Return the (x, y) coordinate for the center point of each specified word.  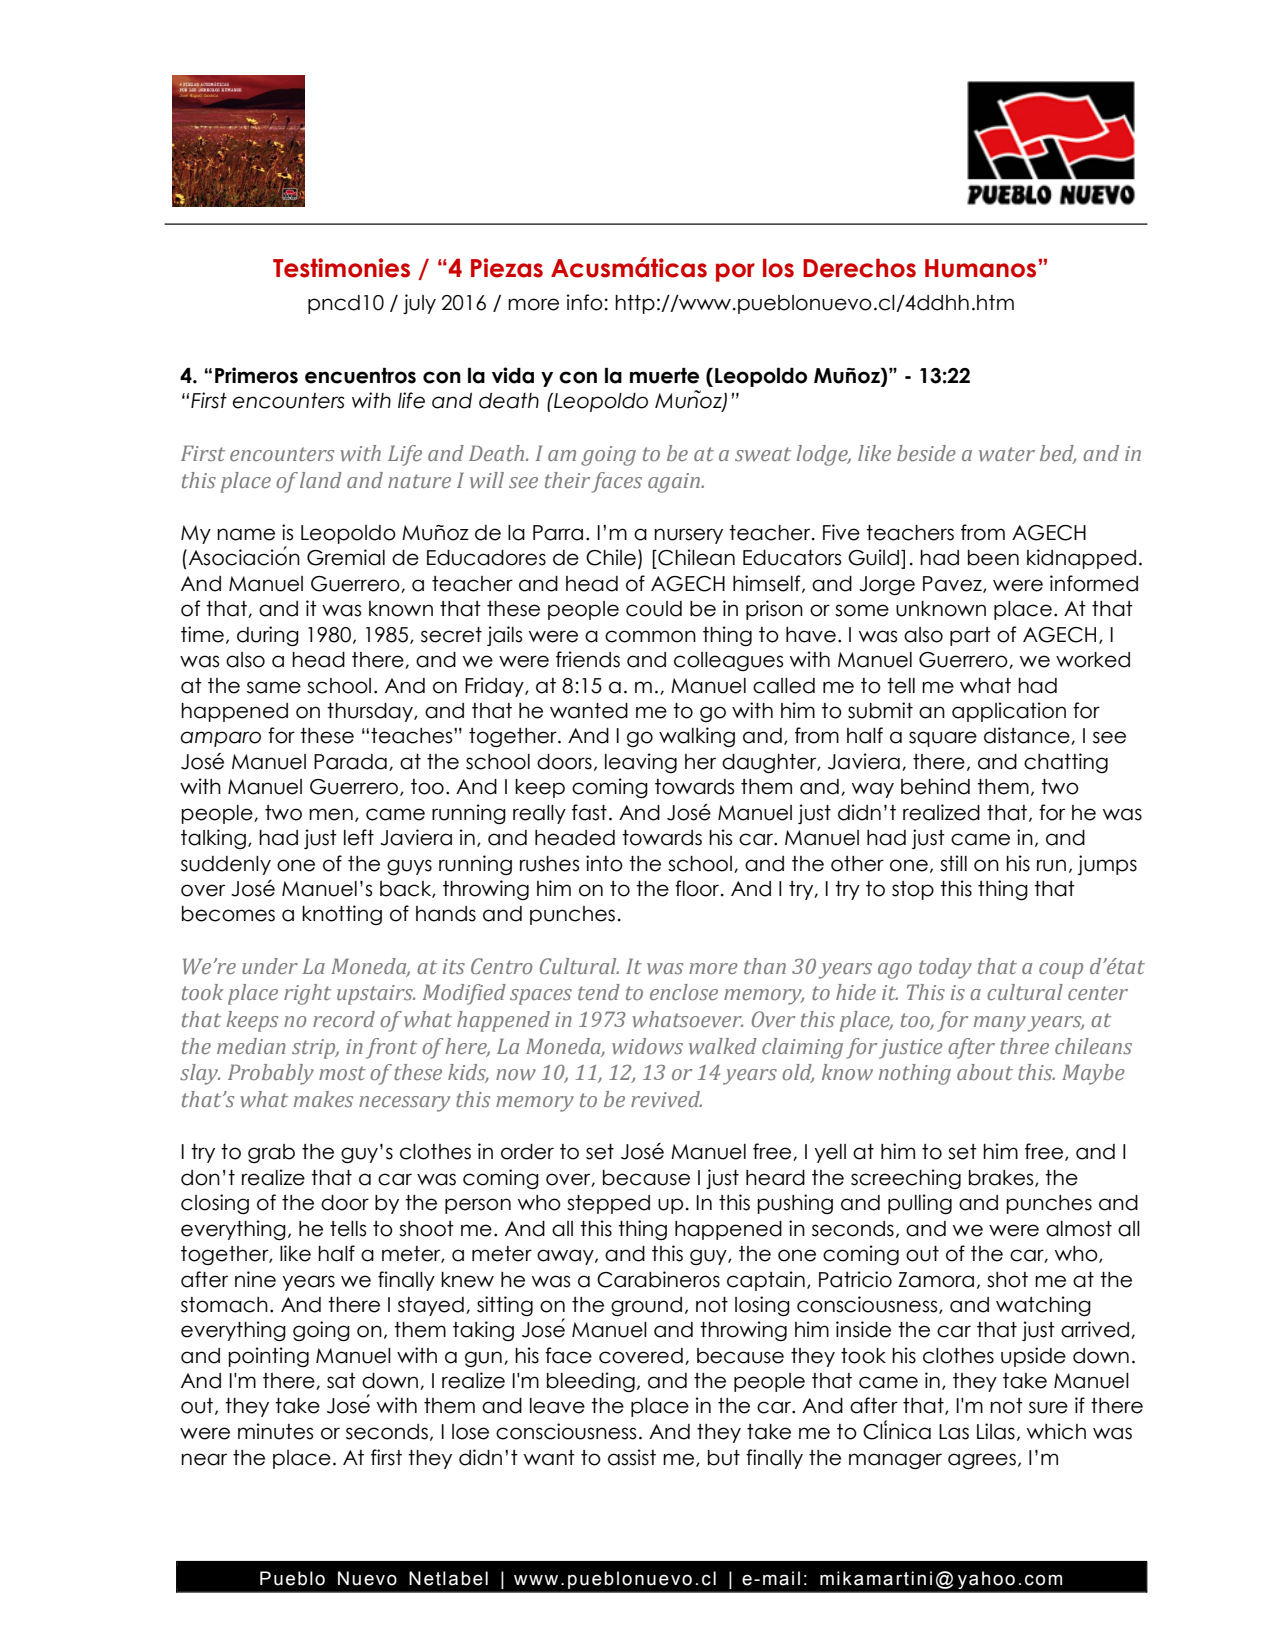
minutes (275, 1431)
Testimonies (341, 268)
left (359, 837)
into (604, 863)
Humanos (980, 268)
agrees (982, 1461)
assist (632, 1457)
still (953, 863)
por (735, 272)
